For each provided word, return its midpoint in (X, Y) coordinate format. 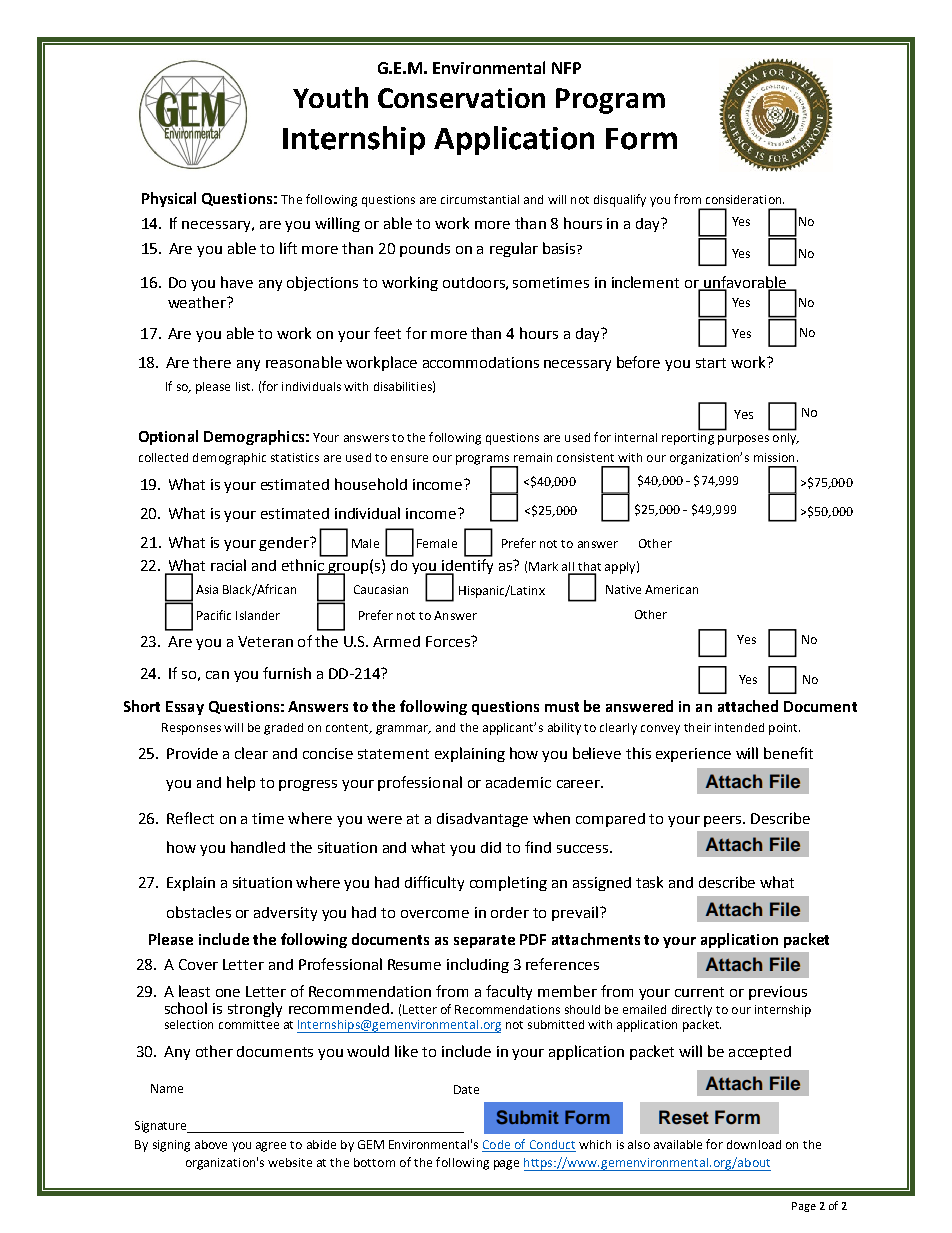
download (754, 1144)
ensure (409, 458)
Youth (330, 97)
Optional (168, 437)
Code (496, 1144)
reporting (689, 437)
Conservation (461, 98)
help (241, 783)
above (211, 1144)
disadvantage (482, 820)
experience (693, 755)
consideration (745, 199)
